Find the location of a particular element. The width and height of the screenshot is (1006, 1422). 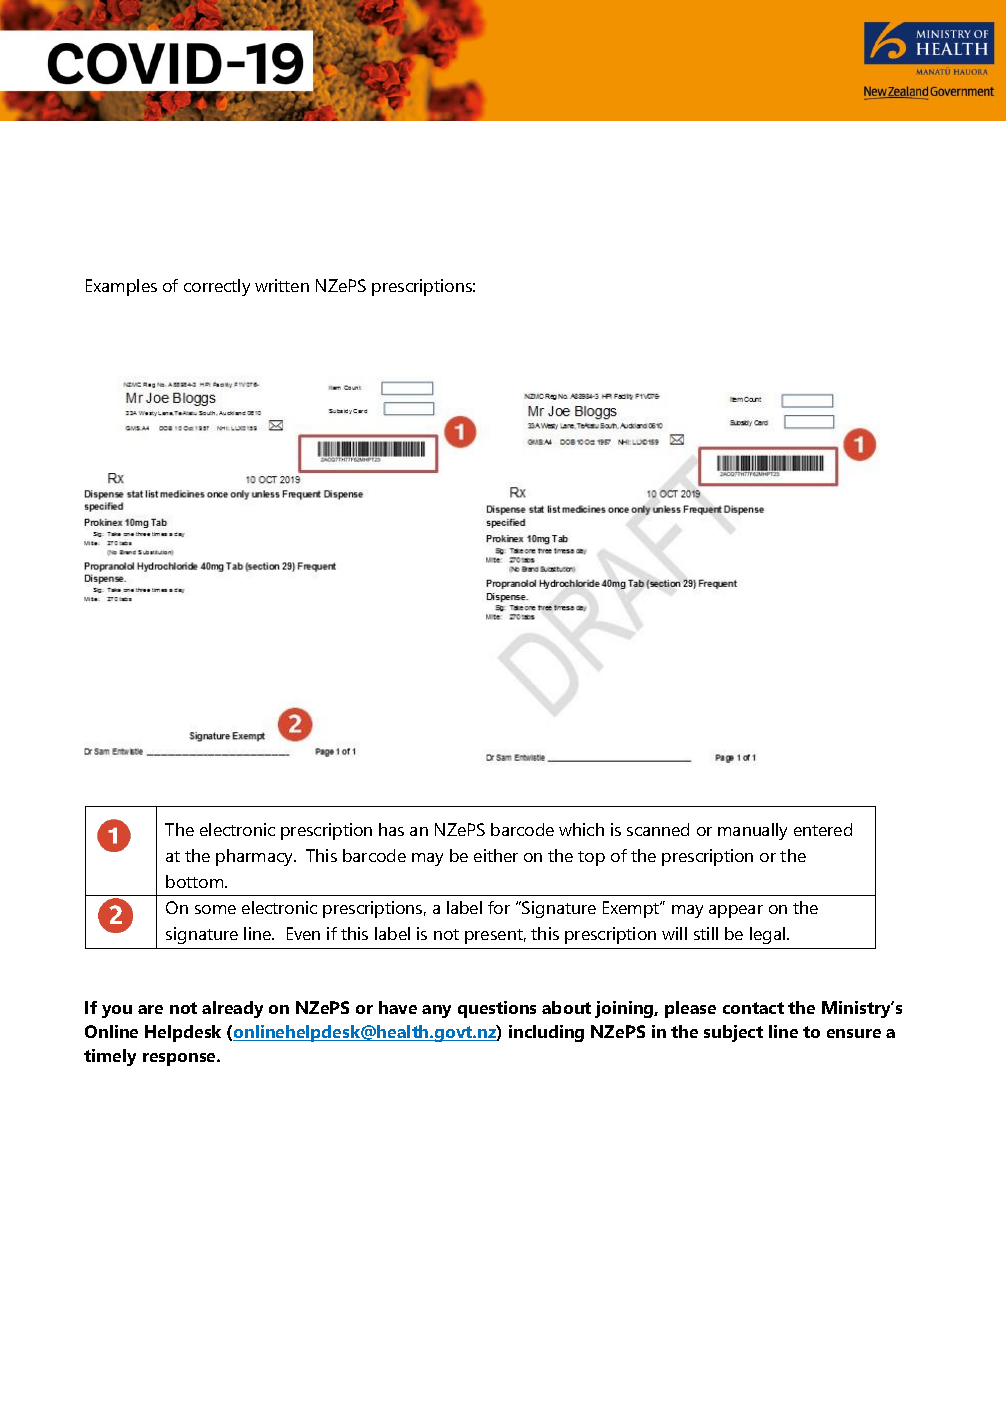

written is located at coordinates (282, 285).
